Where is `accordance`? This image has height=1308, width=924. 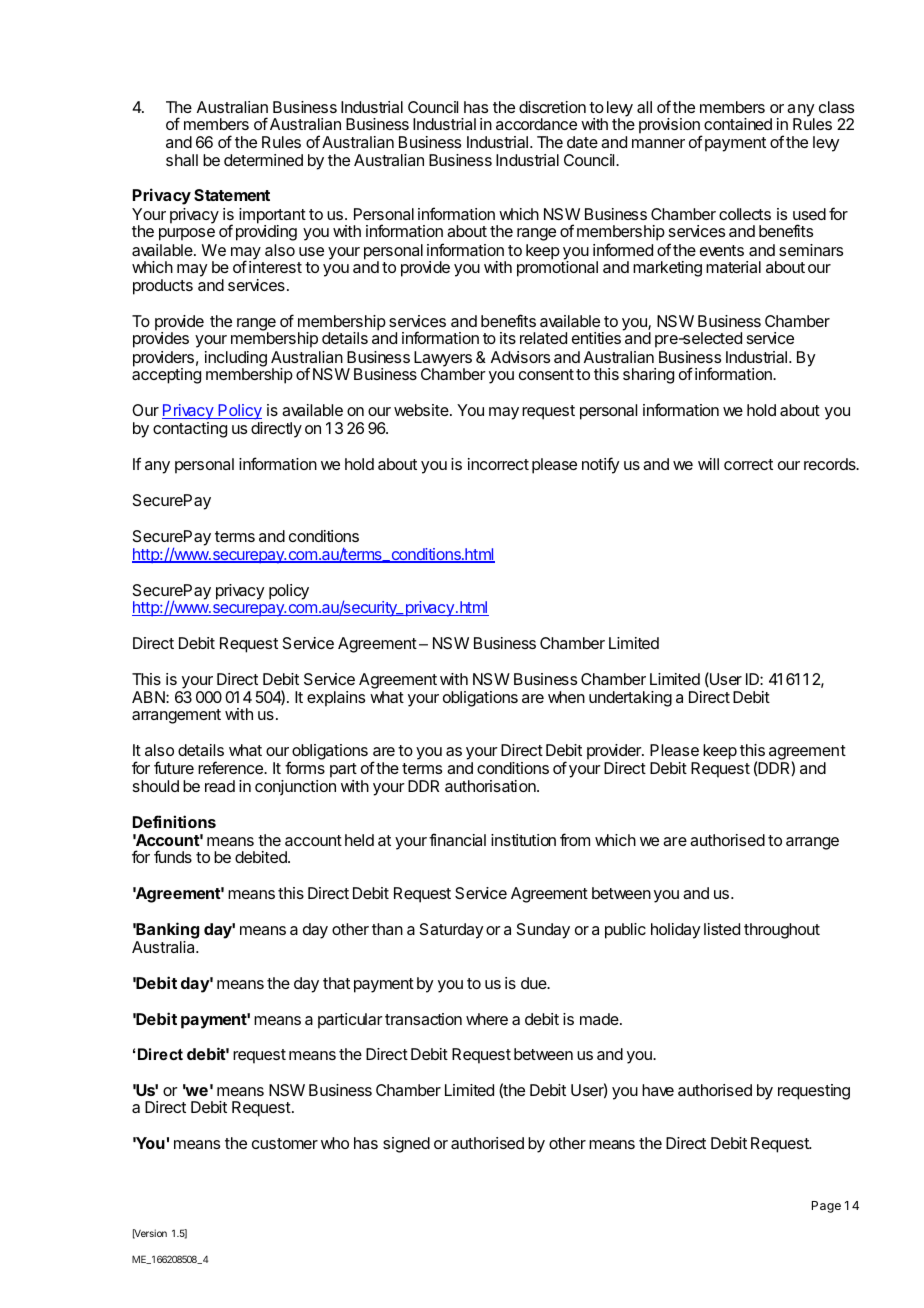 accordance is located at coordinates (536, 124).
